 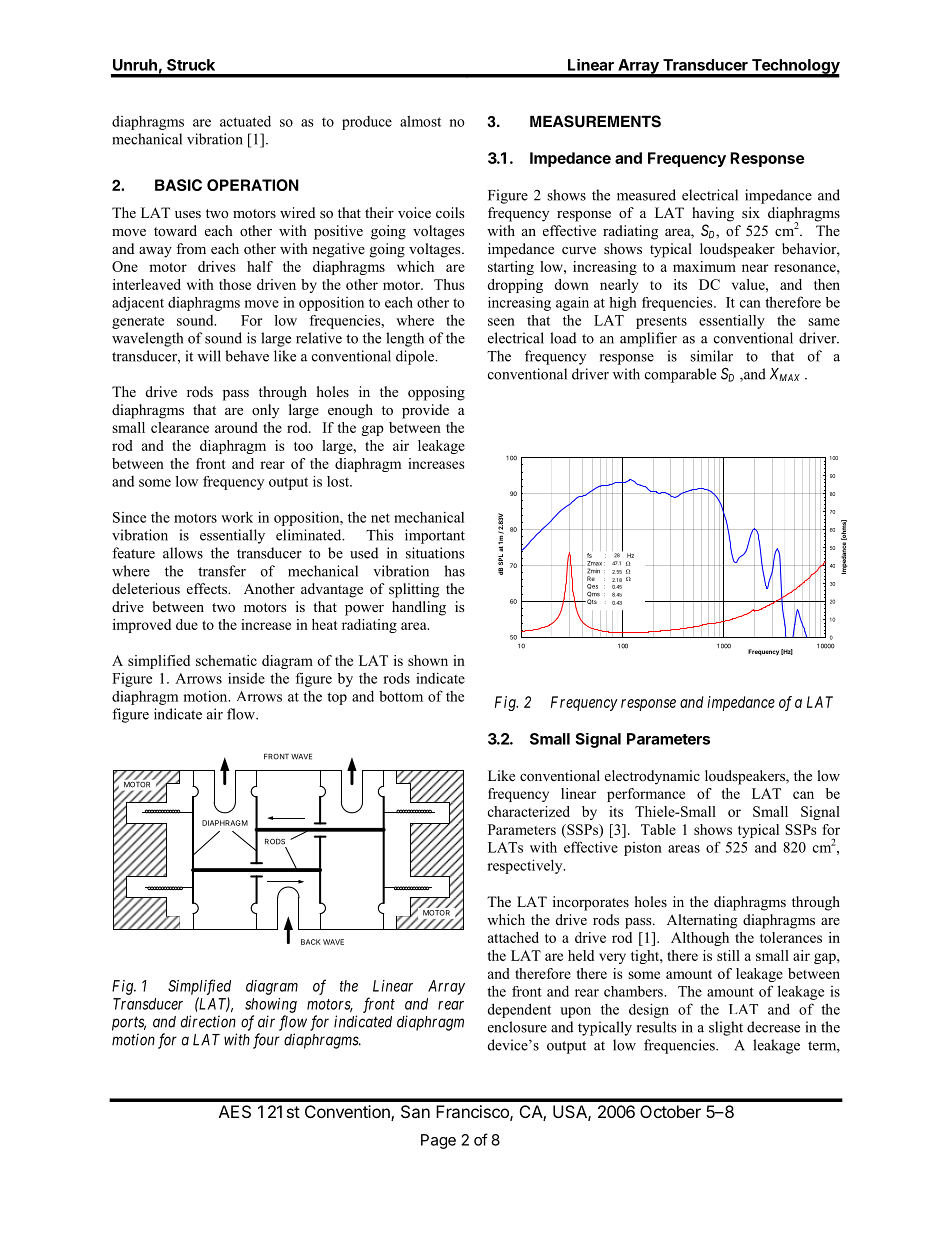 What do you see at coordinates (311, 942) in the screenshot?
I see `BACK` at bounding box center [311, 942].
